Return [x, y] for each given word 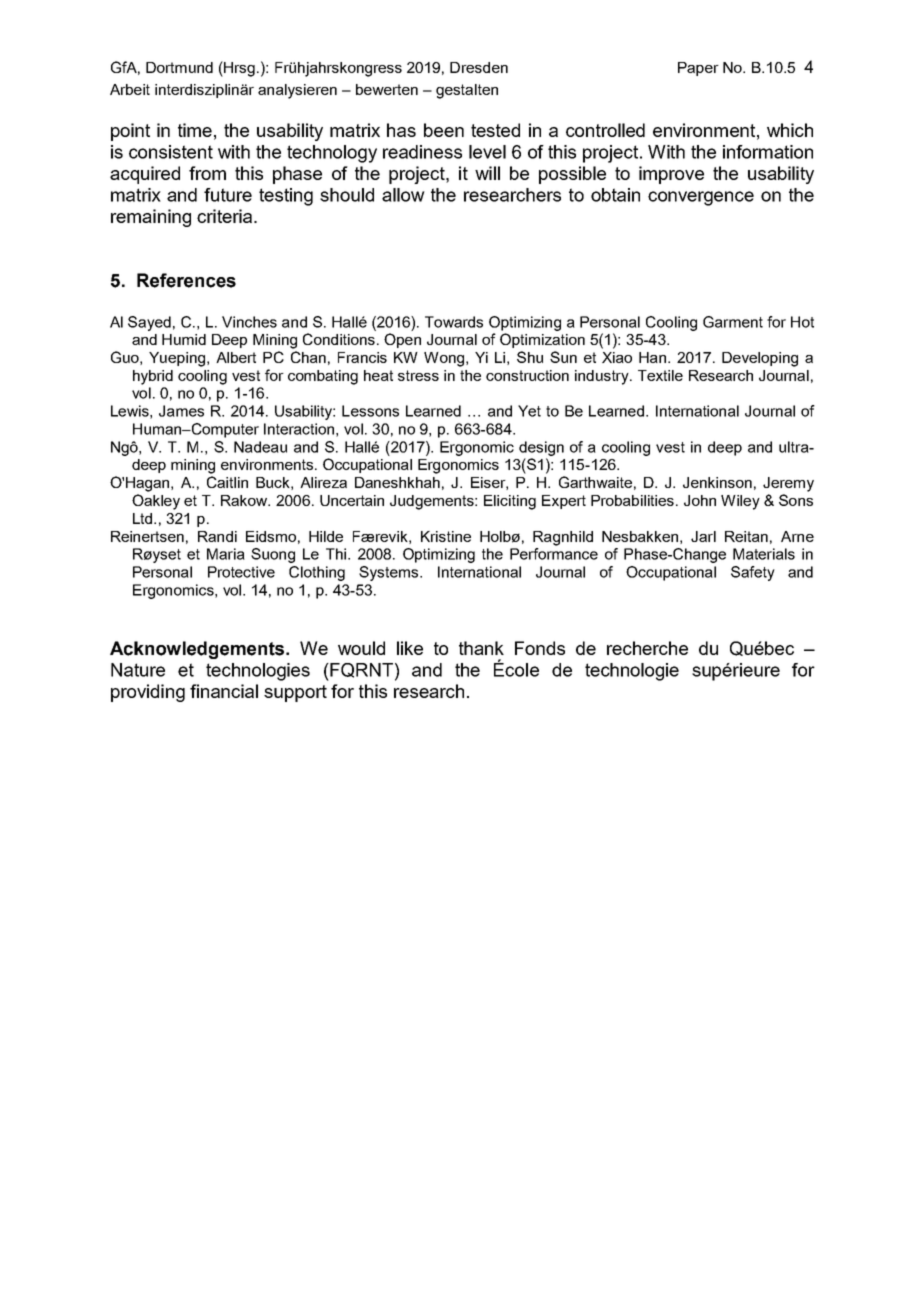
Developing [760, 359]
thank [481, 648]
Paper [698, 69]
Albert [236, 357]
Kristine [446, 536]
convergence [701, 198]
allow [403, 195]
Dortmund [179, 67]
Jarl [703, 536]
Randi [217, 536]
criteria [226, 216]
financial [224, 691]
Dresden [479, 67]
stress [418, 375]
